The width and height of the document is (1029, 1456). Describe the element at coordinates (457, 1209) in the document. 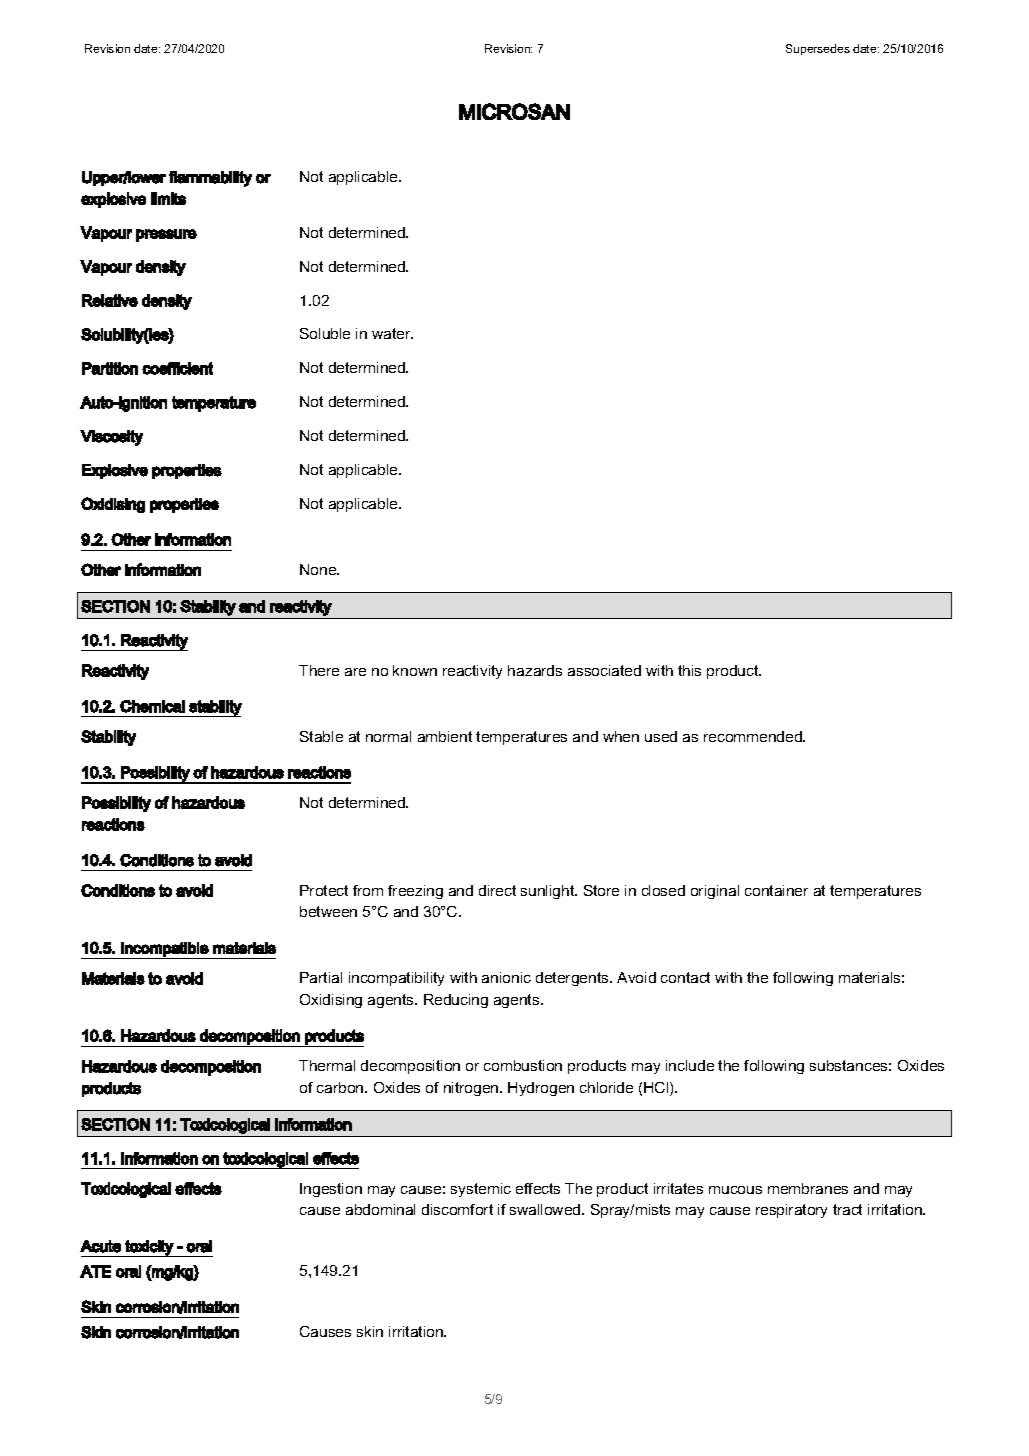

I see `discomfort` at that location.
